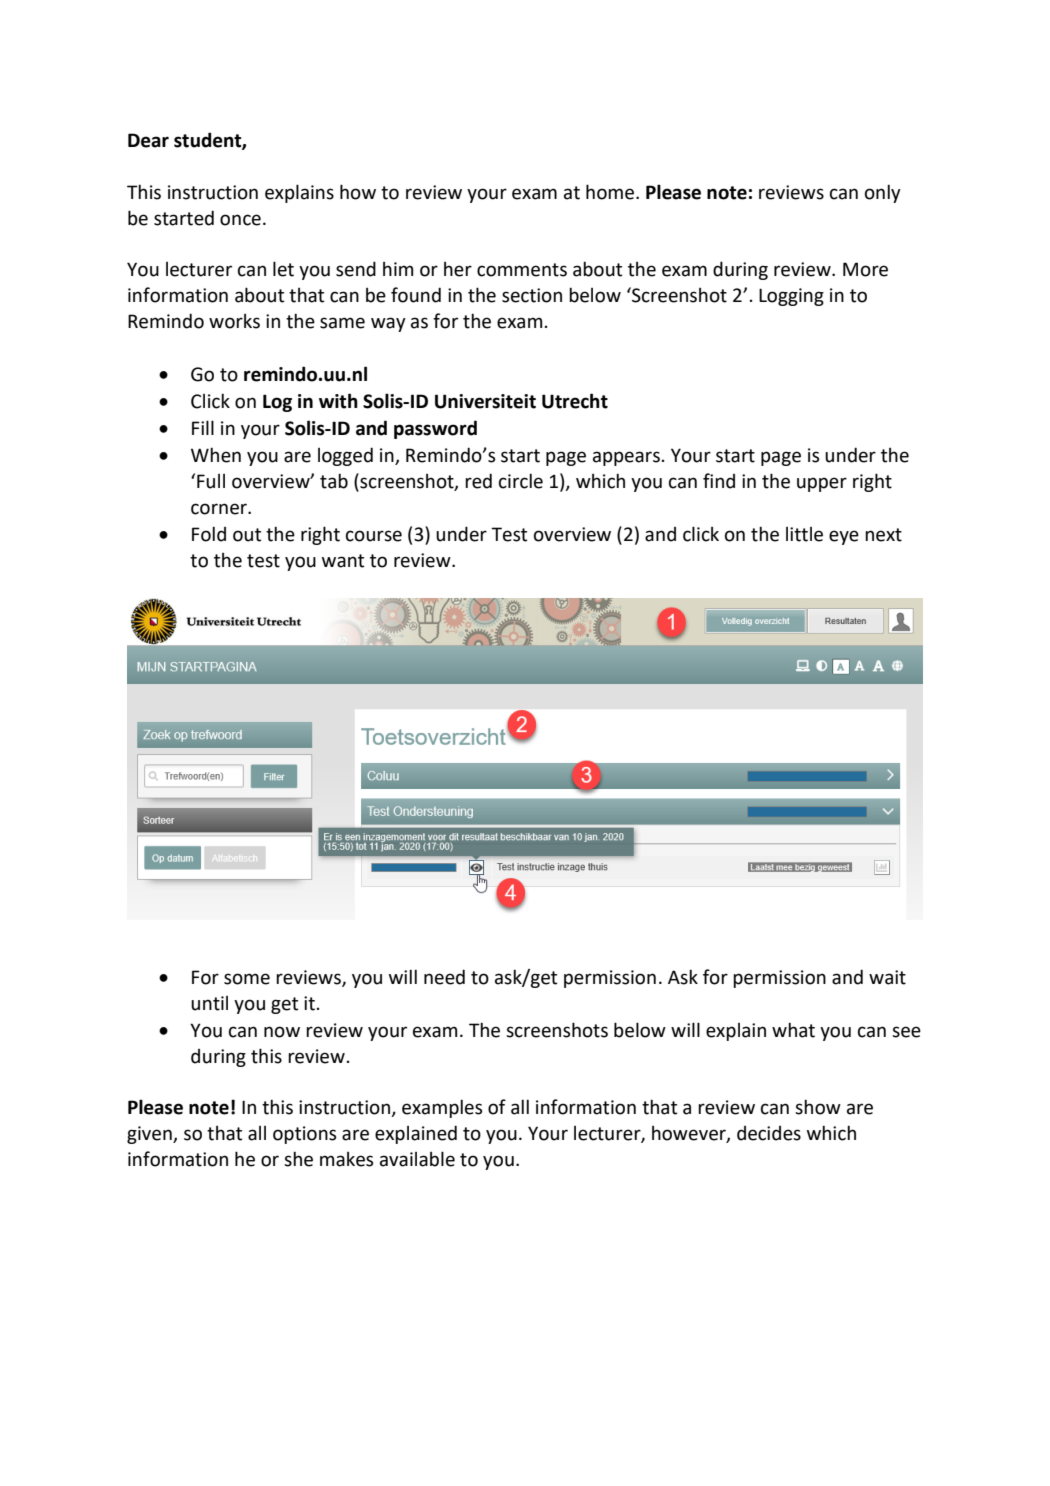 Image resolution: width=1050 pixels, height=1486 pixels. What do you see at coordinates (211, 481) in the screenshot?
I see `Full` at bounding box center [211, 481].
